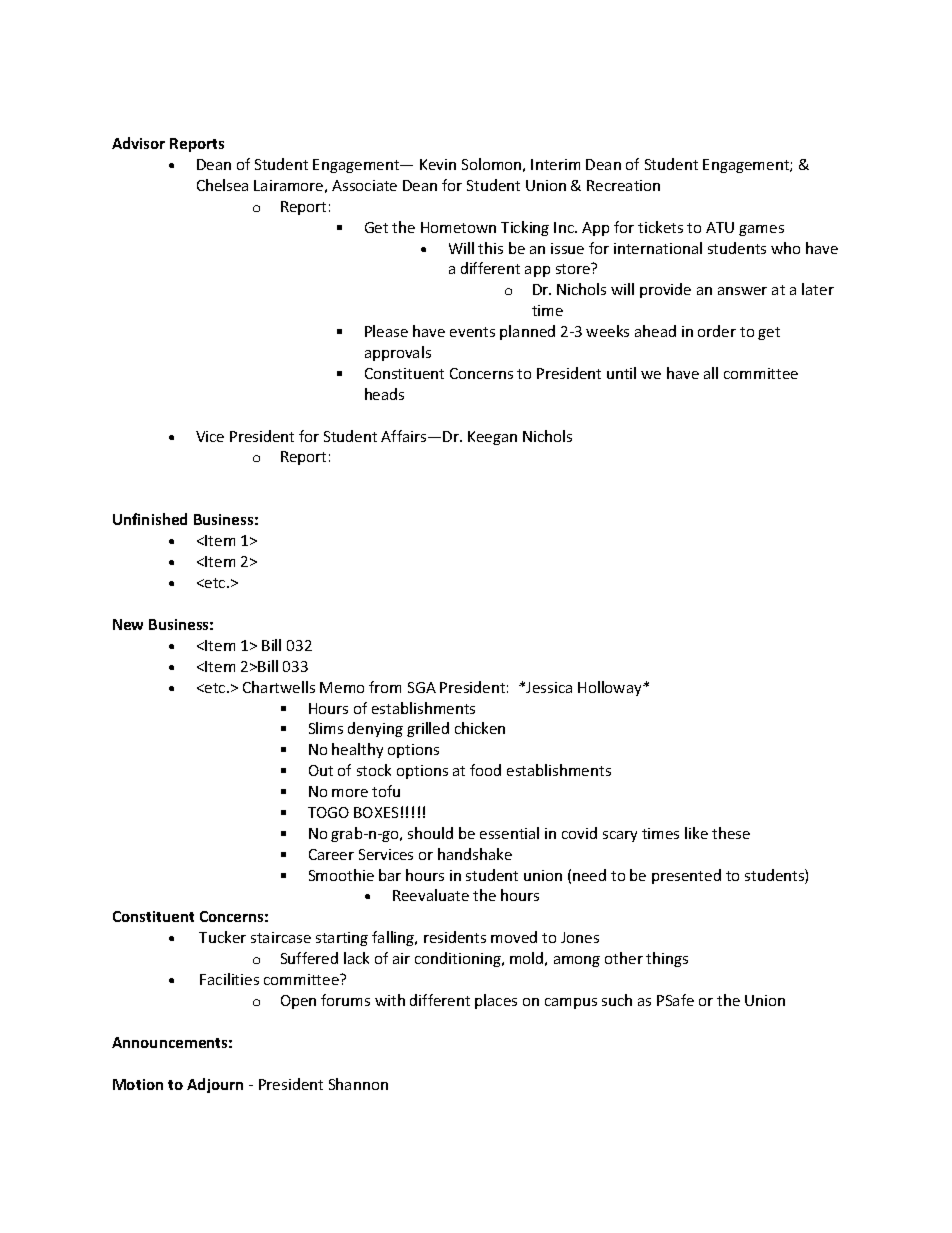  Describe the element at coordinates (611, 688) in the screenshot. I see `Holloway` at that location.
